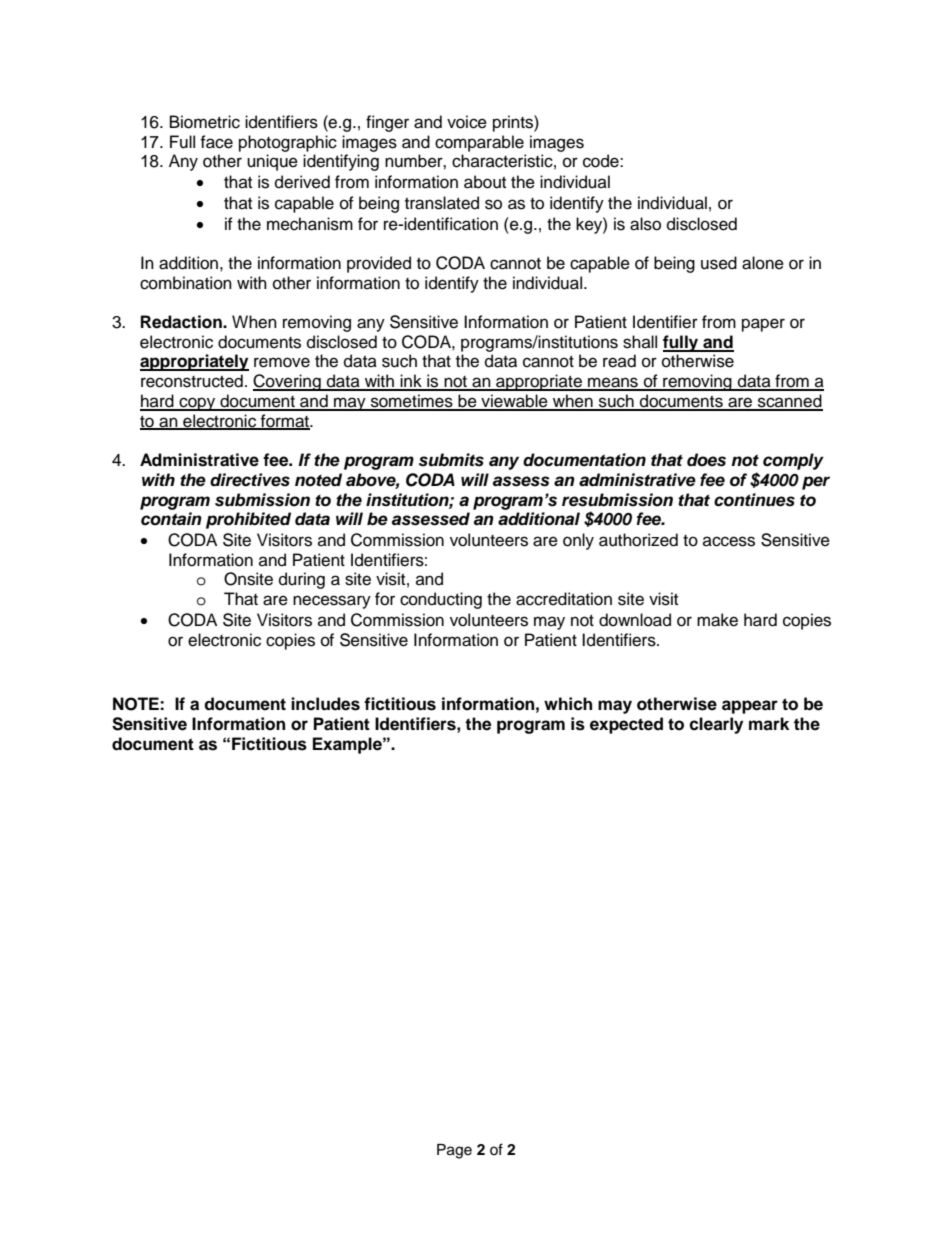 The height and width of the screenshot is (1233, 952). Describe the element at coordinates (479, 143) in the screenshot. I see `comparable` at that location.
